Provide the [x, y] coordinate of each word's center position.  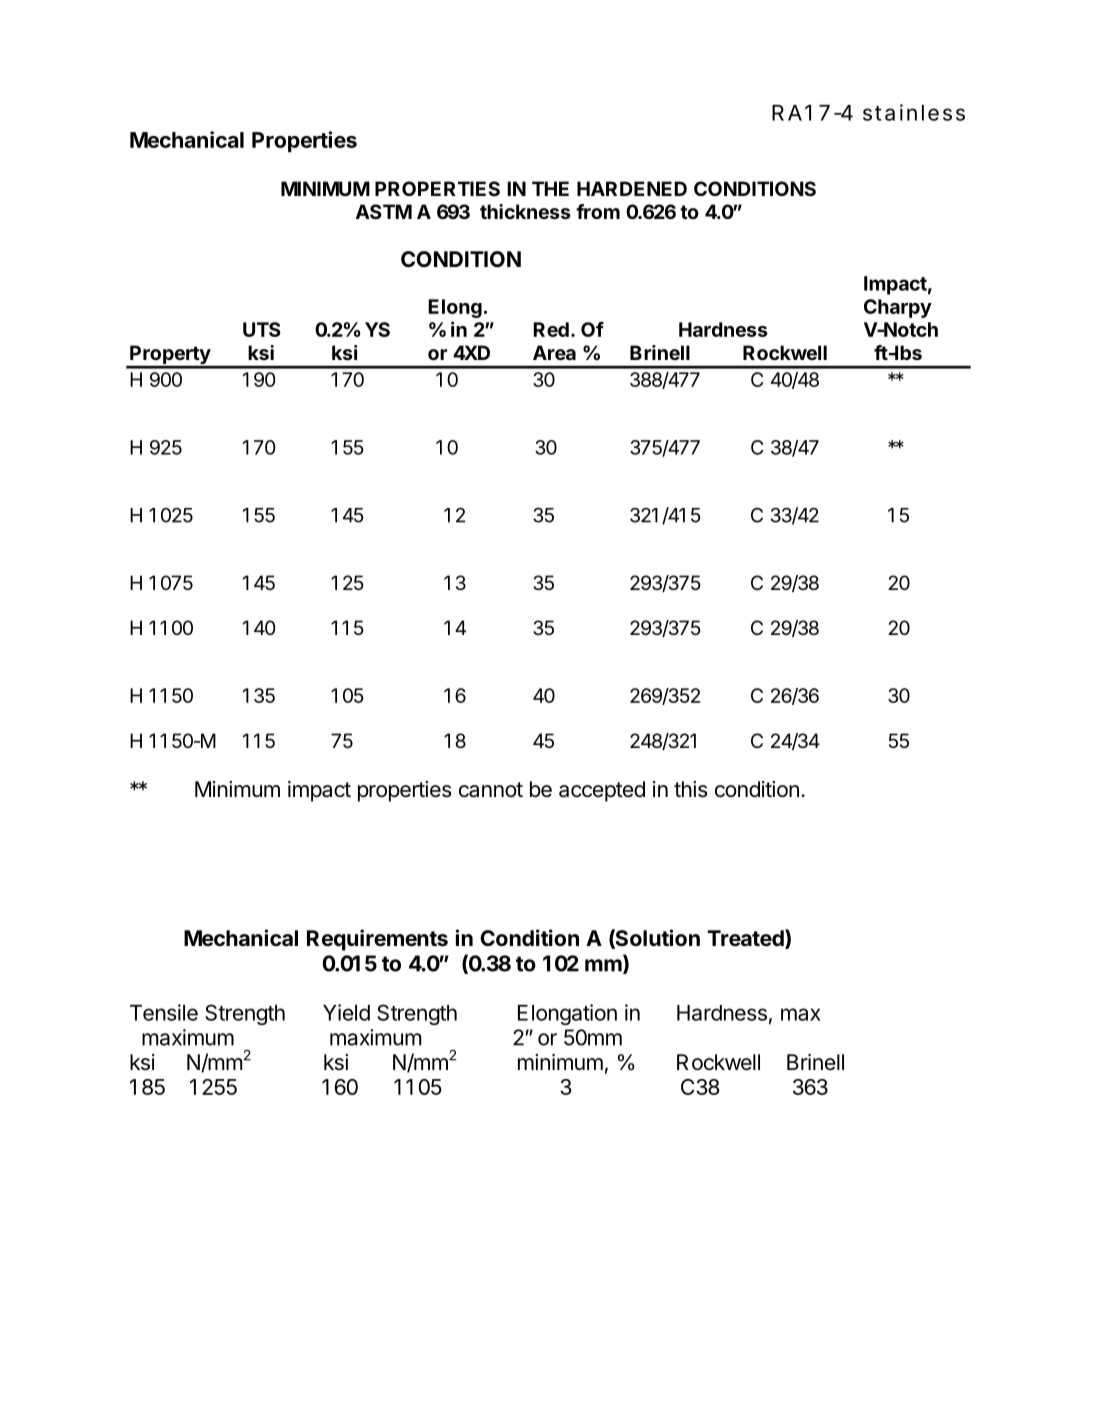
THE [550, 188]
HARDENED [632, 188]
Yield [346, 1012]
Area [554, 352]
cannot [491, 790]
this [691, 789]
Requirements [377, 940]
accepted [602, 791]
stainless [914, 112]
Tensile [164, 1012]
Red [551, 329]
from [598, 211]
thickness [525, 211]
